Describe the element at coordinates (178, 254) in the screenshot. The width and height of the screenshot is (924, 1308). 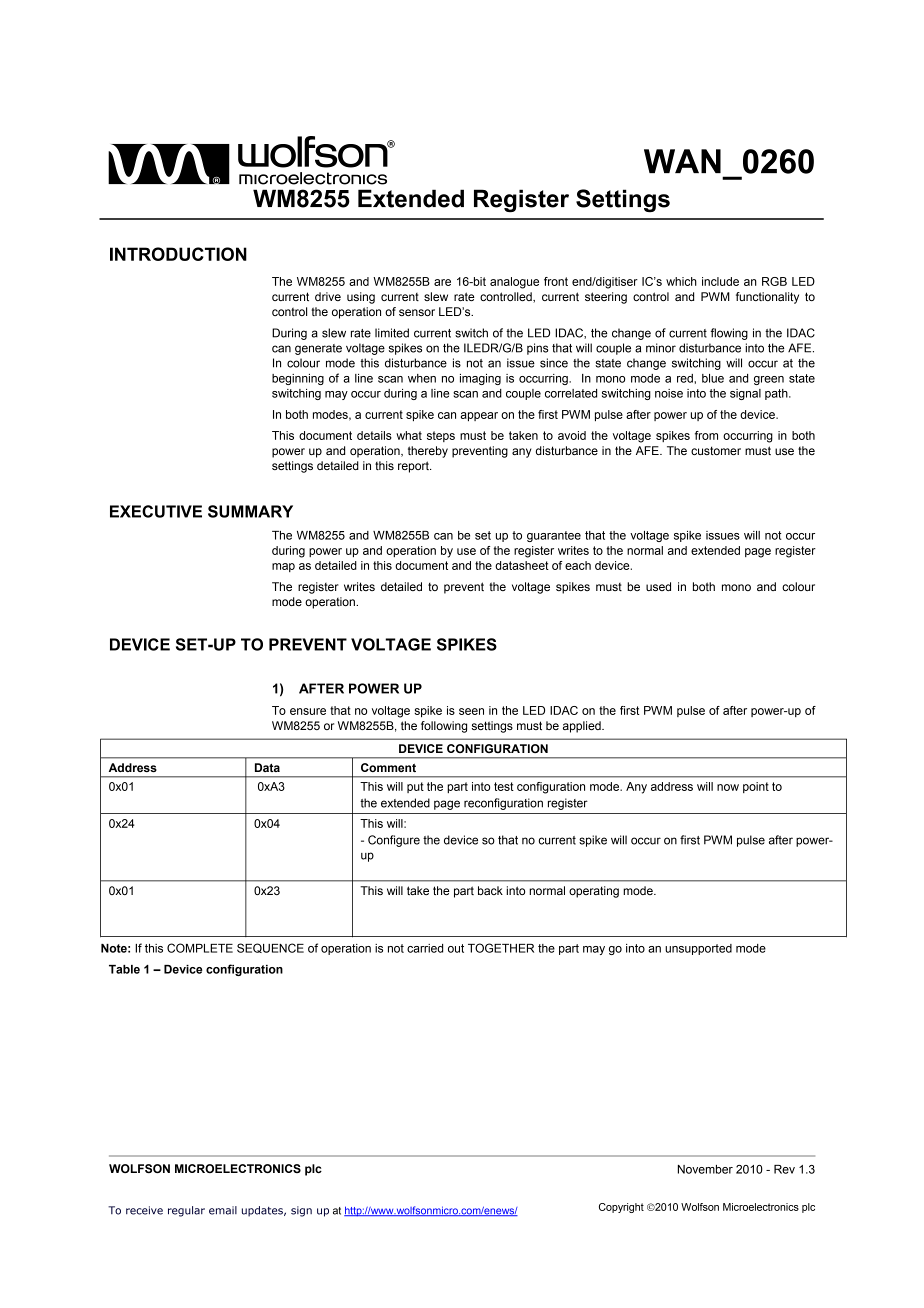
I see `INTRODUCTION` at that location.
